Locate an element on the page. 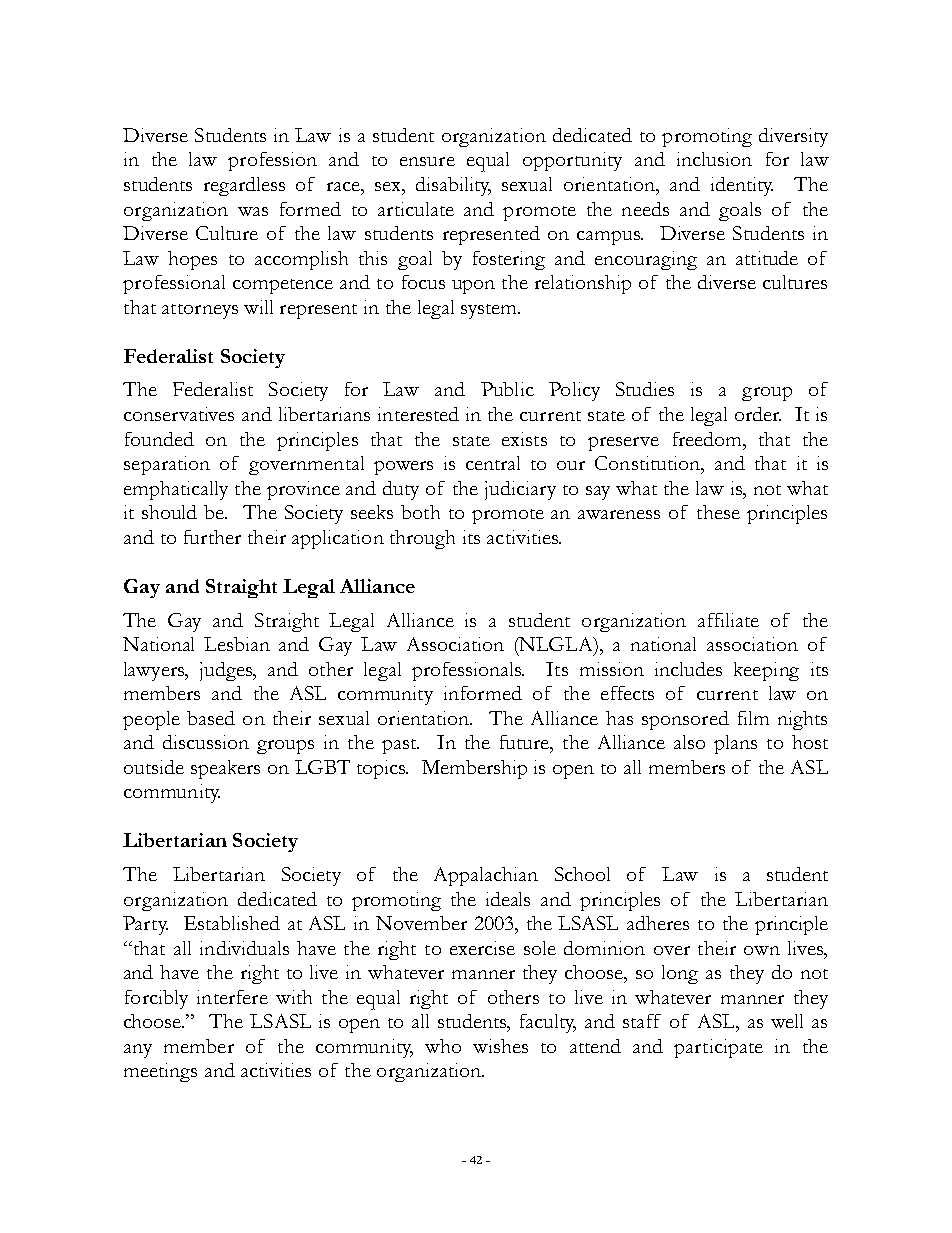 The height and width of the image is (1233, 952). wishes is located at coordinates (500, 1046).
